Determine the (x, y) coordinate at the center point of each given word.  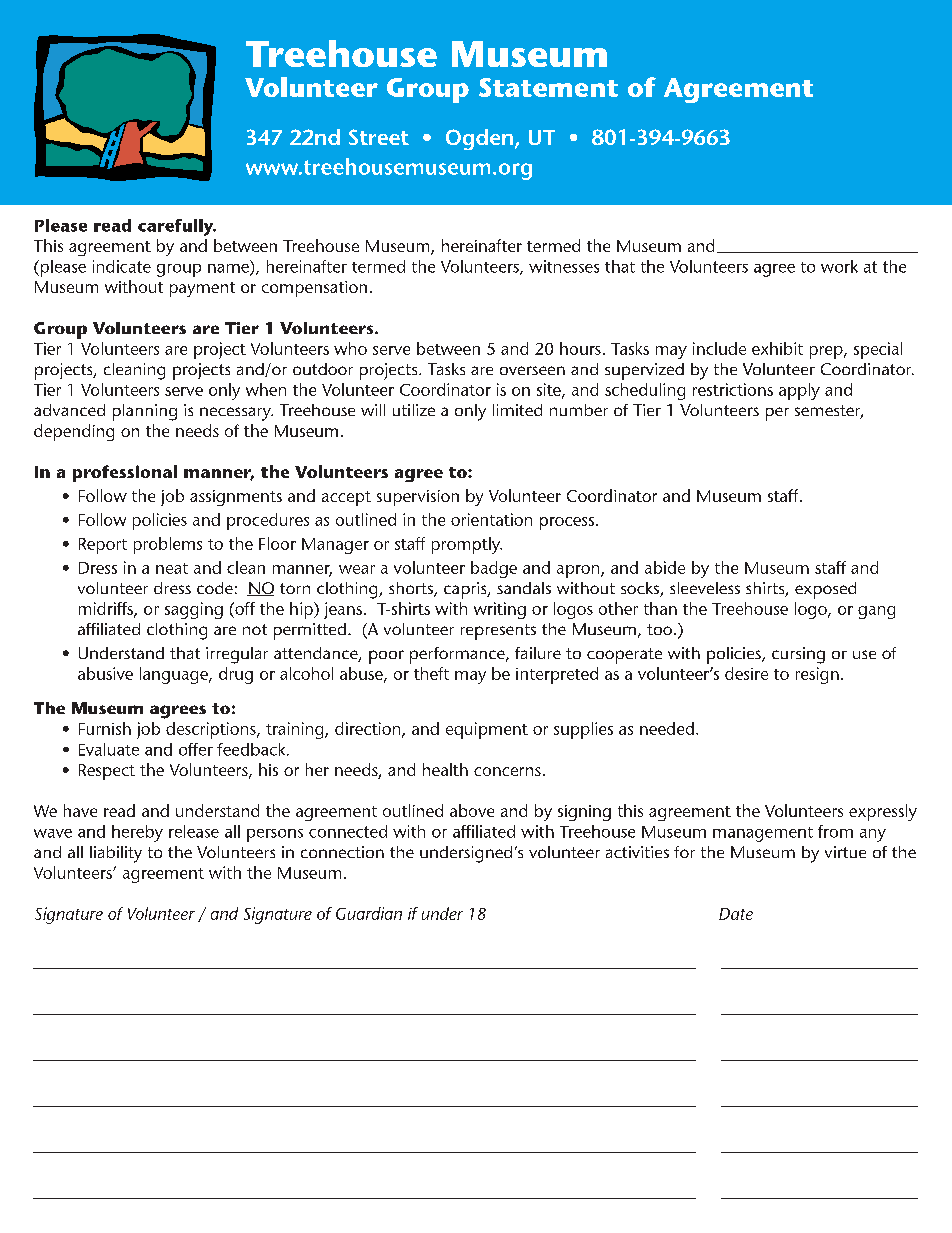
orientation (491, 519)
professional (125, 473)
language (175, 675)
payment (202, 289)
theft (431, 673)
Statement (548, 87)
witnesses (564, 266)
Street (379, 137)
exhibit (777, 348)
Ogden (481, 139)
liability (116, 854)
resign (817, 675)
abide (665, 567)
